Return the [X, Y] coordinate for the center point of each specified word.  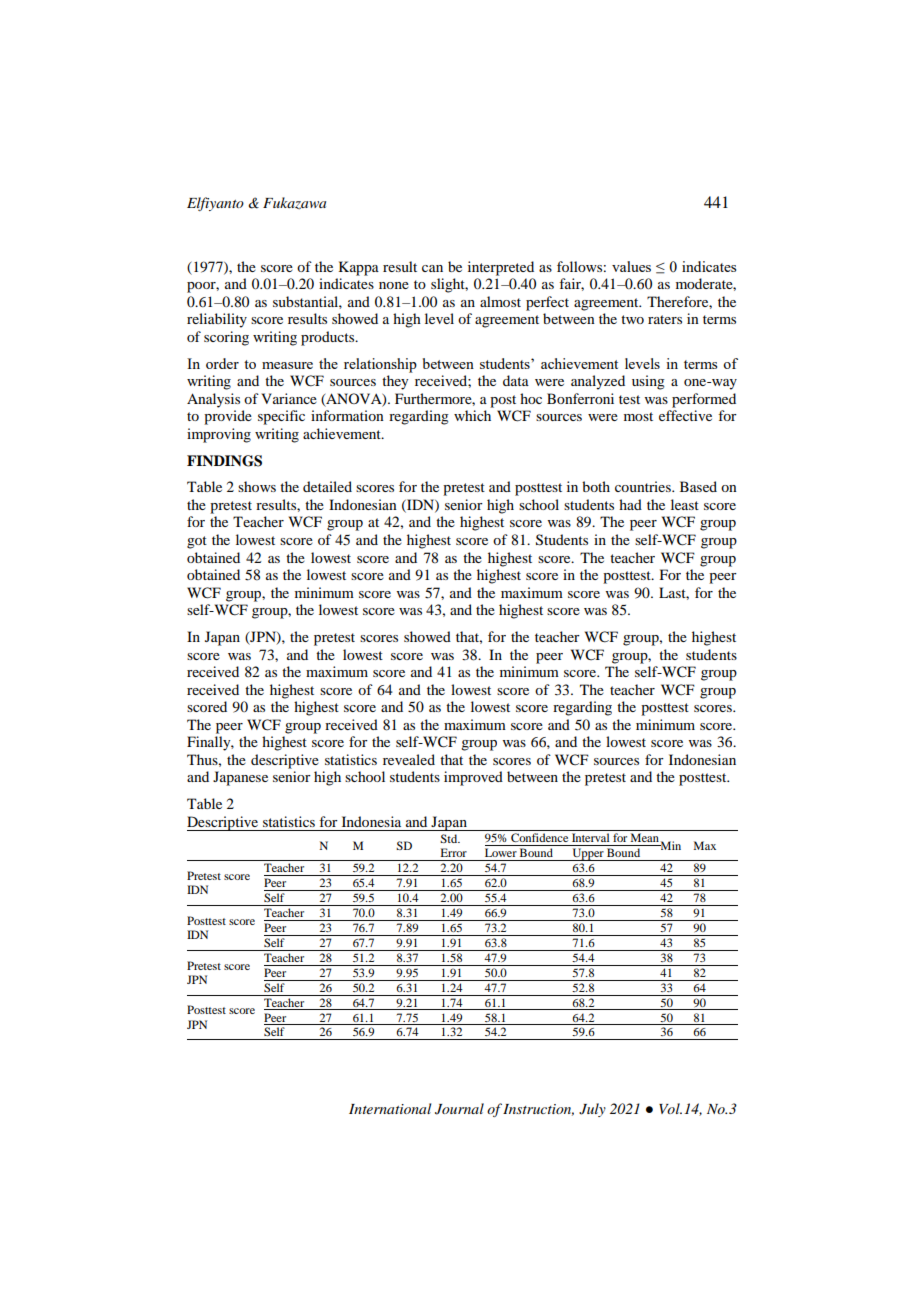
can [432, 268]
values [631, 266]
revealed [409, 759]
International [390, 1108]
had [630, 504]
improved [473, 778]
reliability [217, 320]
